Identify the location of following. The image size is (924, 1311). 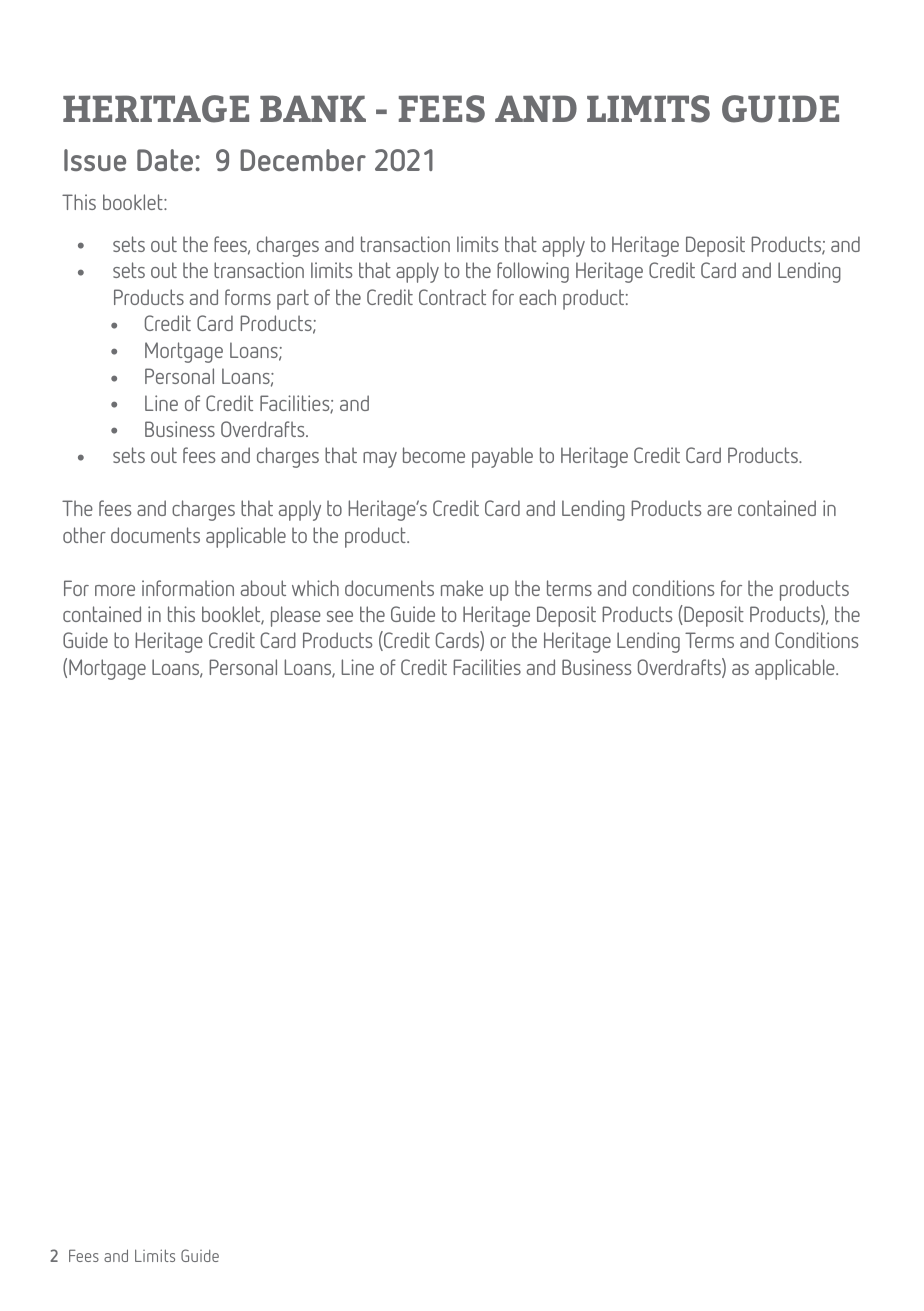
(533, 272).
